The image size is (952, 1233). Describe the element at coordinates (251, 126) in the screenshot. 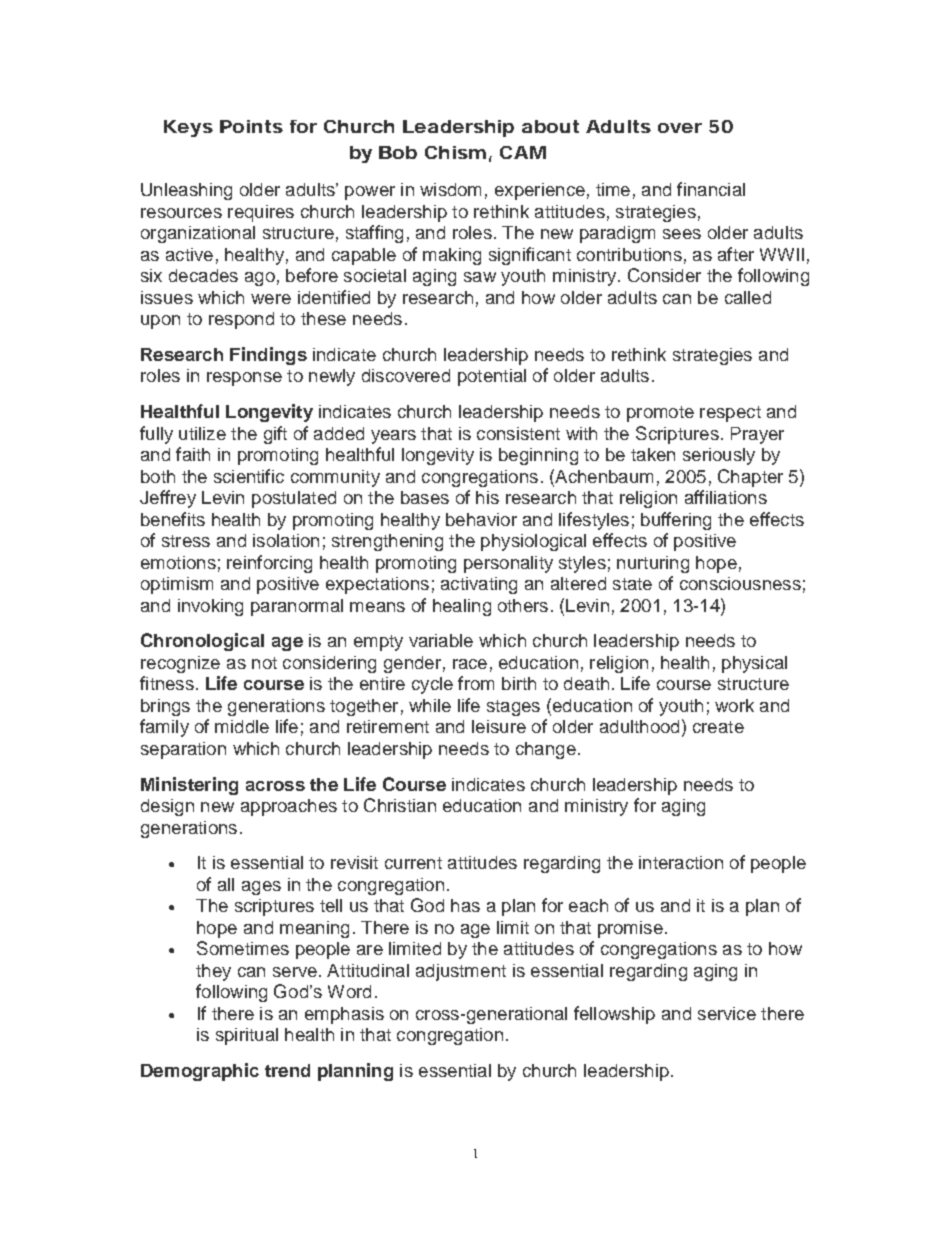

I see `Points` at that location.
